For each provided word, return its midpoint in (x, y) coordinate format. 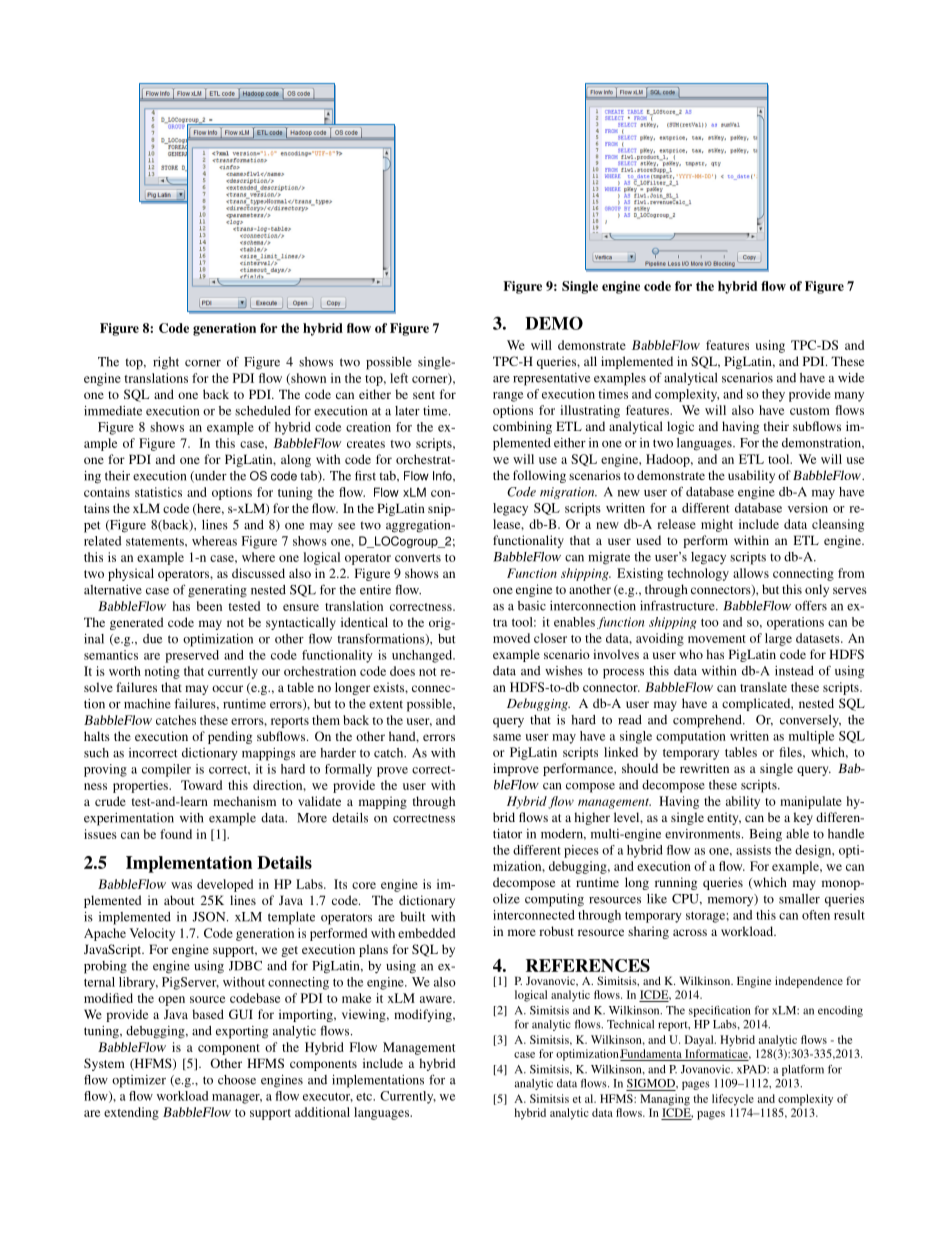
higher (592, 818)
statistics (158, 492)
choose (237, 1080)
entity (724, 818)
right (166, 363)
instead (794, 671)
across (690, 932)
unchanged (423, 656)
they (773, 395)
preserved (192, 656)
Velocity (152, 934)
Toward (201, 785)
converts (418, 558)
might (717, 525)
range (508, 397)
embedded (426, 933)
